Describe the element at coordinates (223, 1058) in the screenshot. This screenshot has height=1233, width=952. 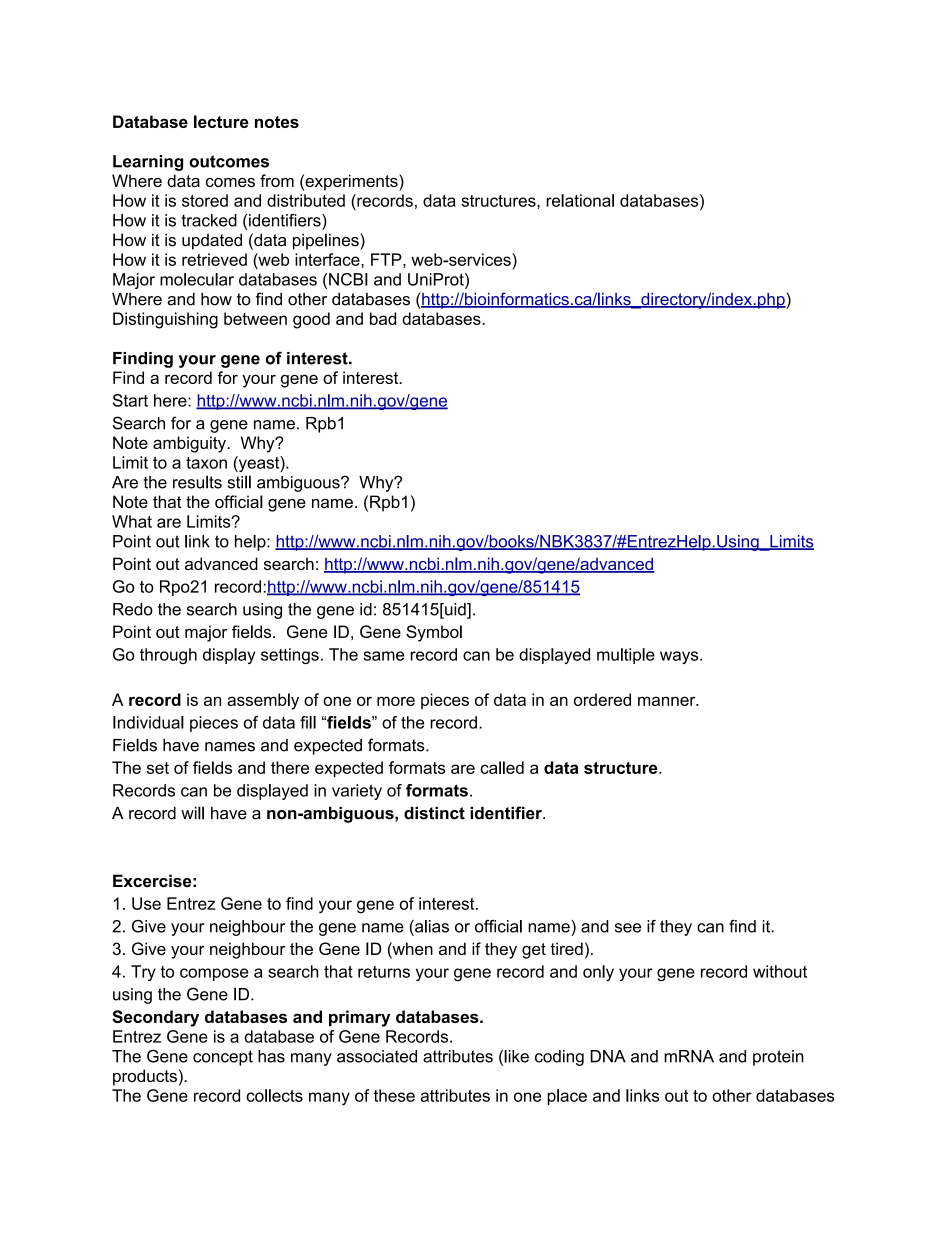
I see `concept` at that location.
